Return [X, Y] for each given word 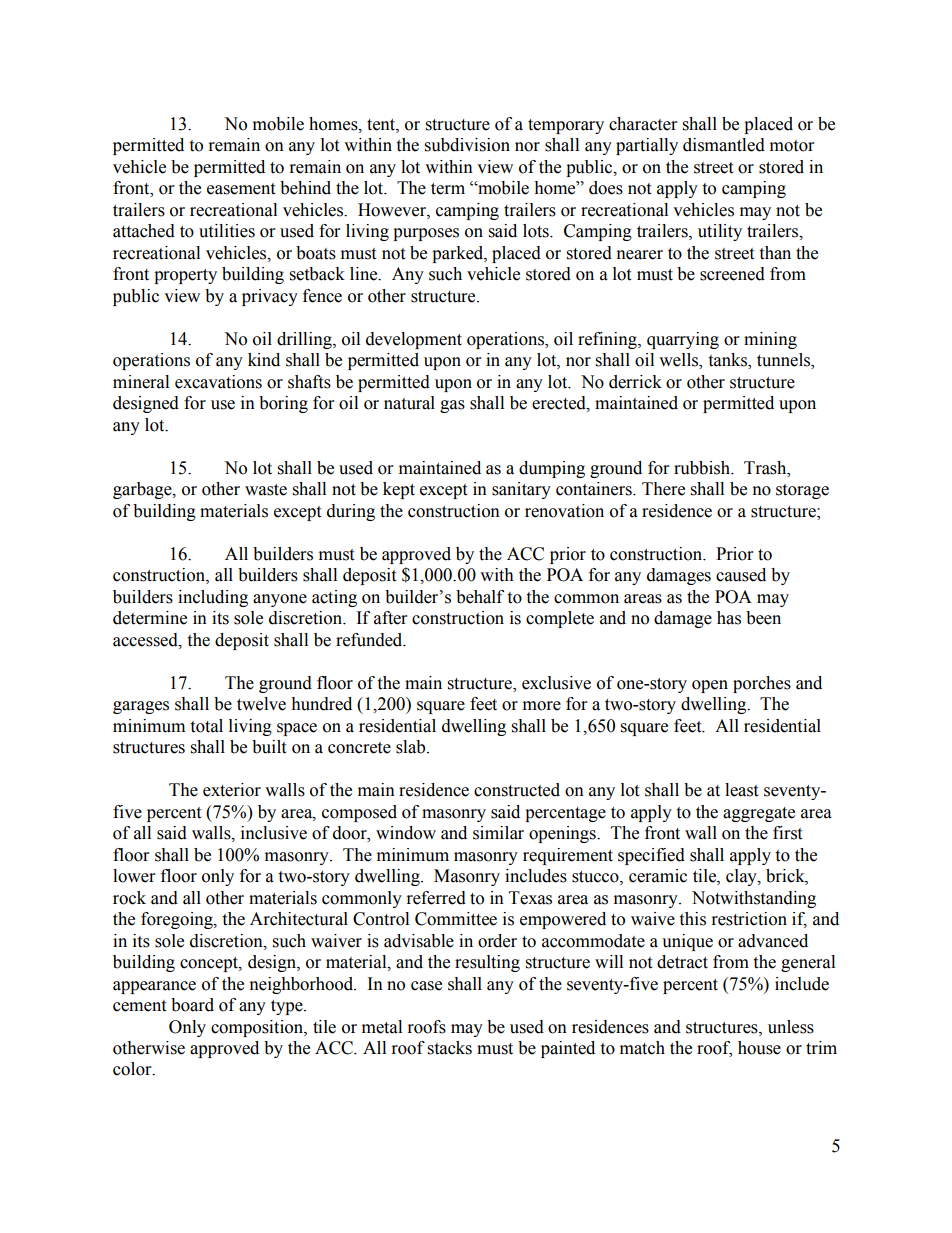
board [192, 1005]
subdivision [467, 145]
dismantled [724, 145]
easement [241, 189]
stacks [450, 1048]
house [759, 1048]
